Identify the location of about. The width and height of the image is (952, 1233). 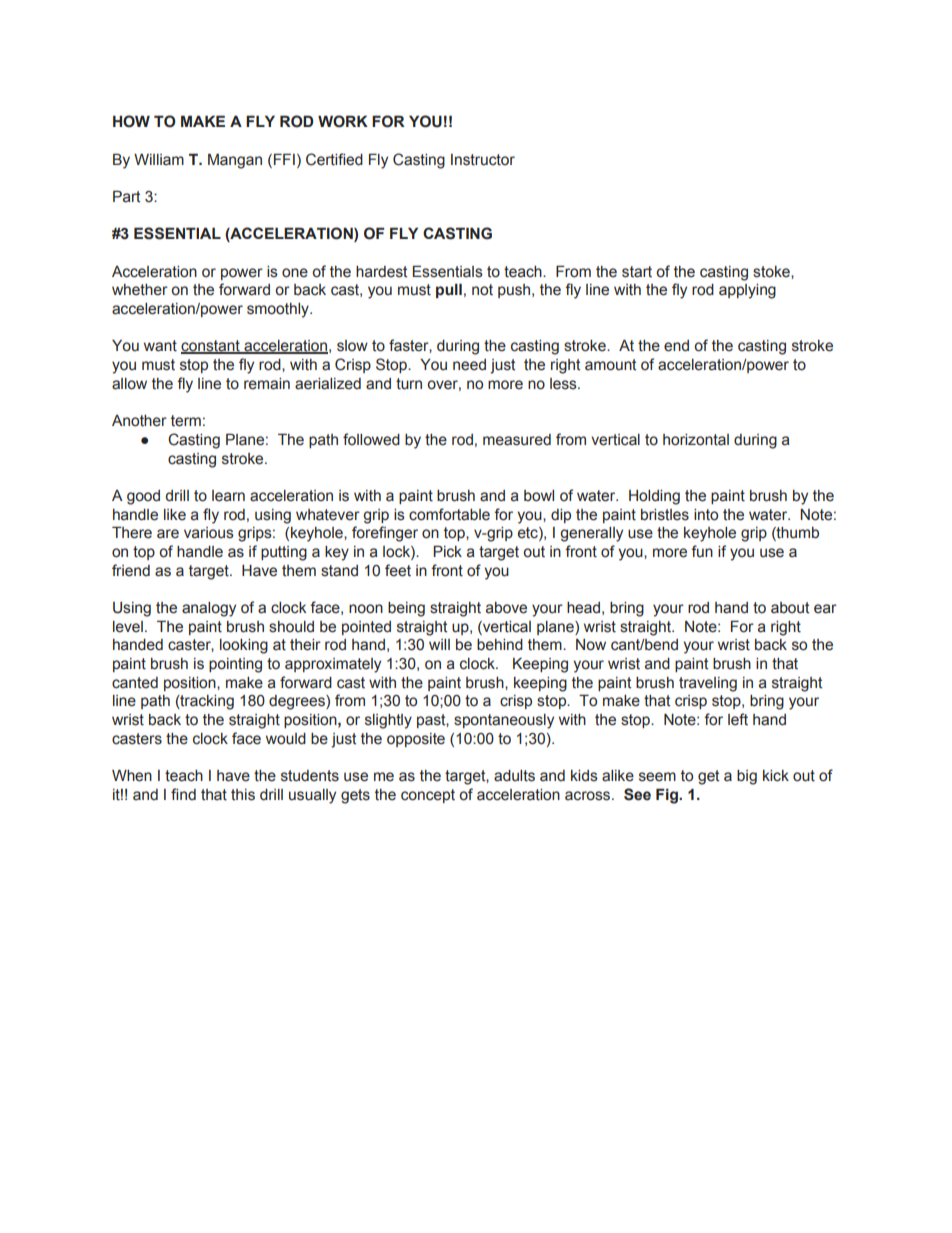
(790, 608).
